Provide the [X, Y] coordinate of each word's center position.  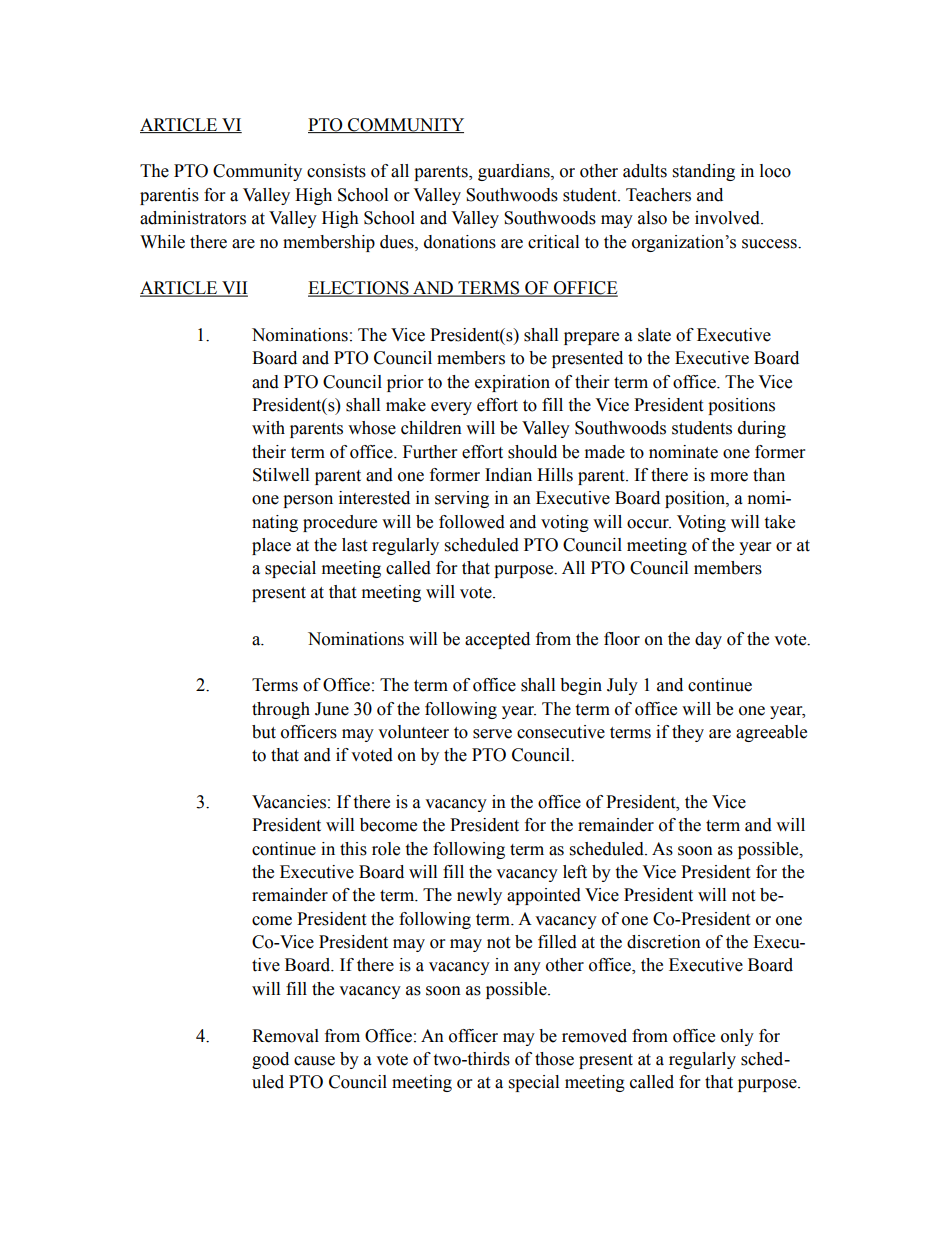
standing [704, 172]
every [451, 408]
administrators [193, 218]
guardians [515, 172]
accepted [497, 640]
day [708, 640]
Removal [285, 1036]
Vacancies [289, 802]
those [554, 1059]
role [386, 849]
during [762, 429]
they [688, 733]
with [268, 428]
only [737, 1037]
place [271, 546]
